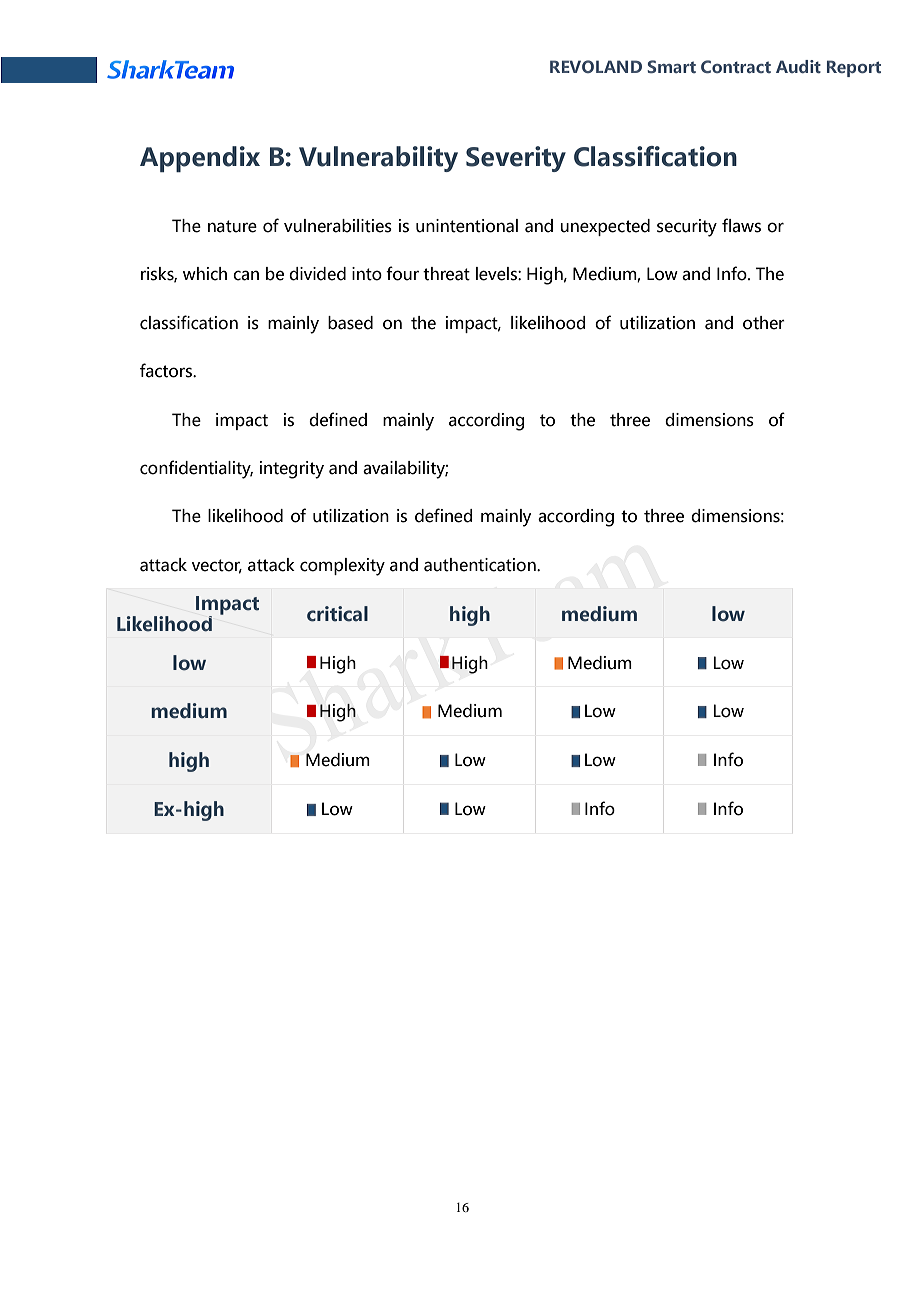  What do you see at coordinates (217, 566) in the screenshot?
I see `vector` at bounding box center [217, 566].
